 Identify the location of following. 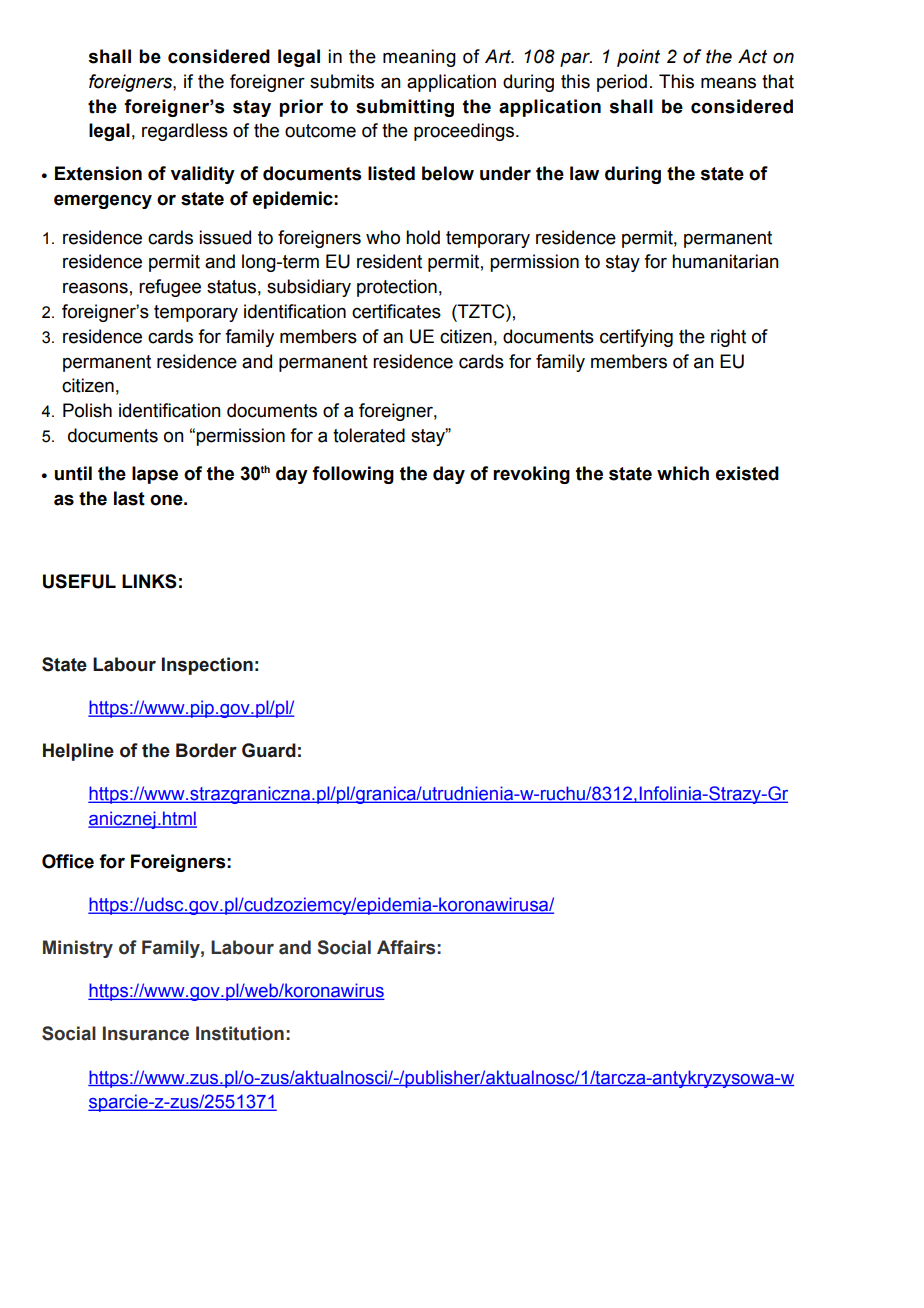
(353, 475).
